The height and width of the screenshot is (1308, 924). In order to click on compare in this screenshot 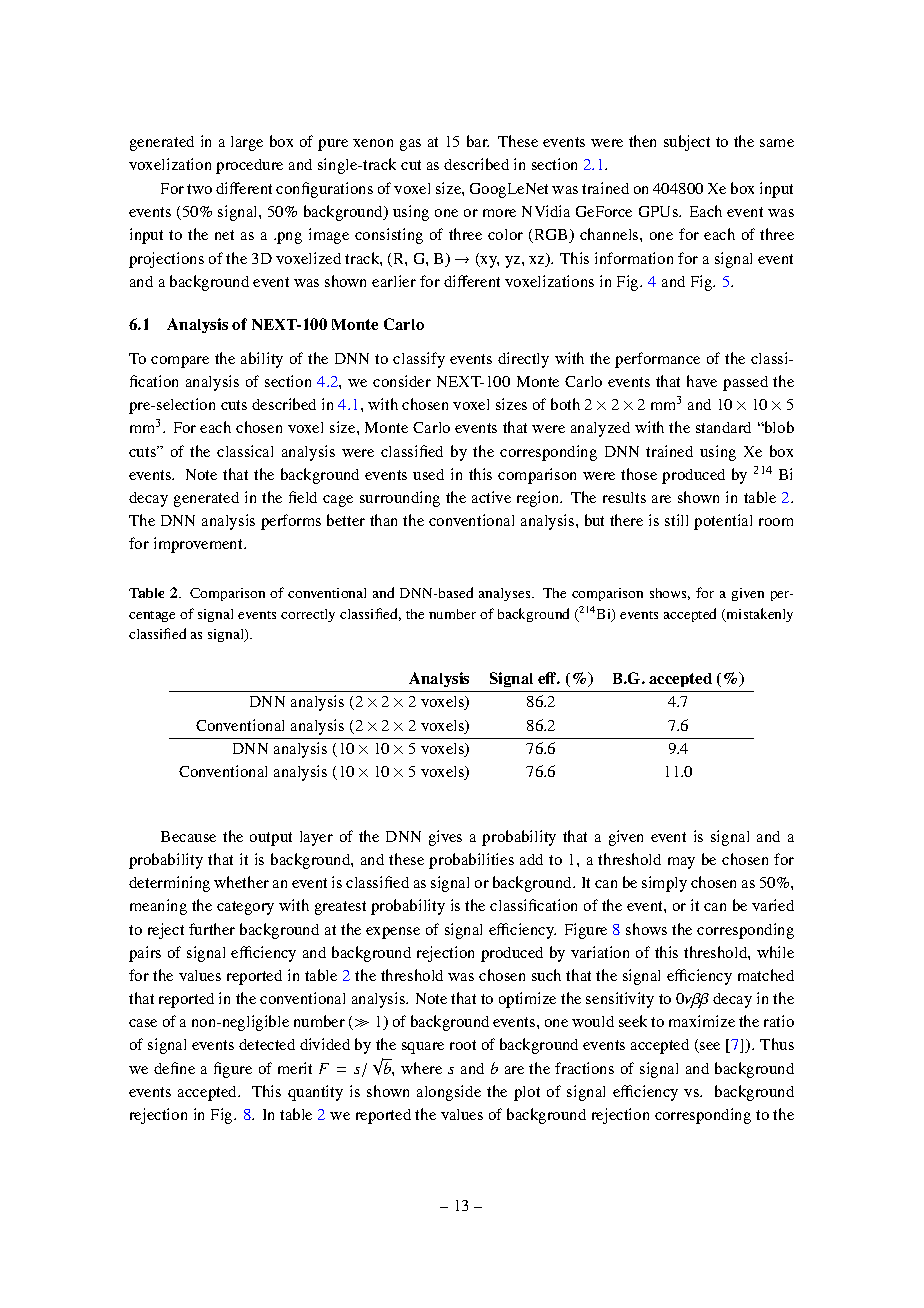, I will do `click(180, 362)`.
